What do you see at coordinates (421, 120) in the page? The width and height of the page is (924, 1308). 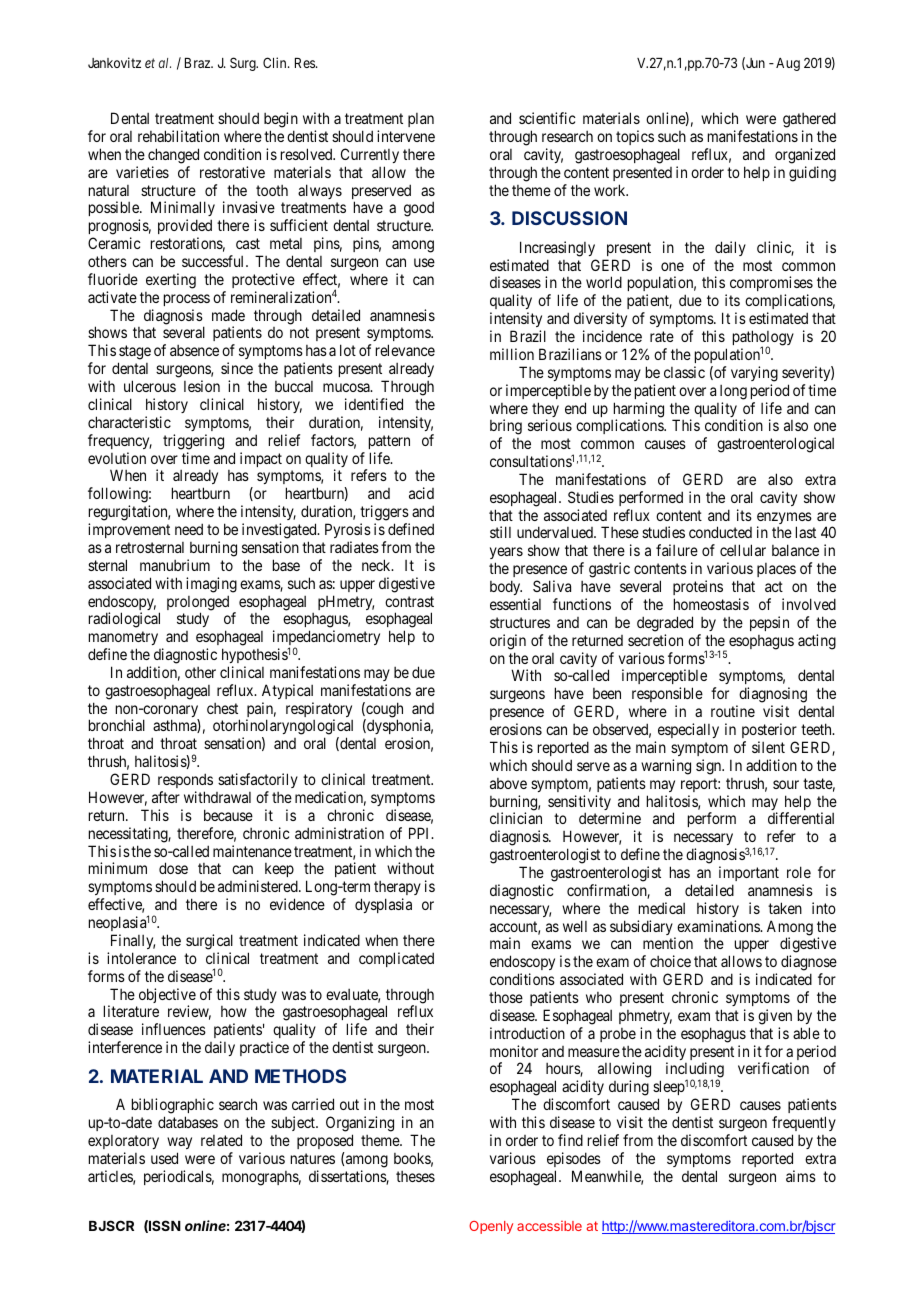 I see `plan` at bounding box center [421, 120].
